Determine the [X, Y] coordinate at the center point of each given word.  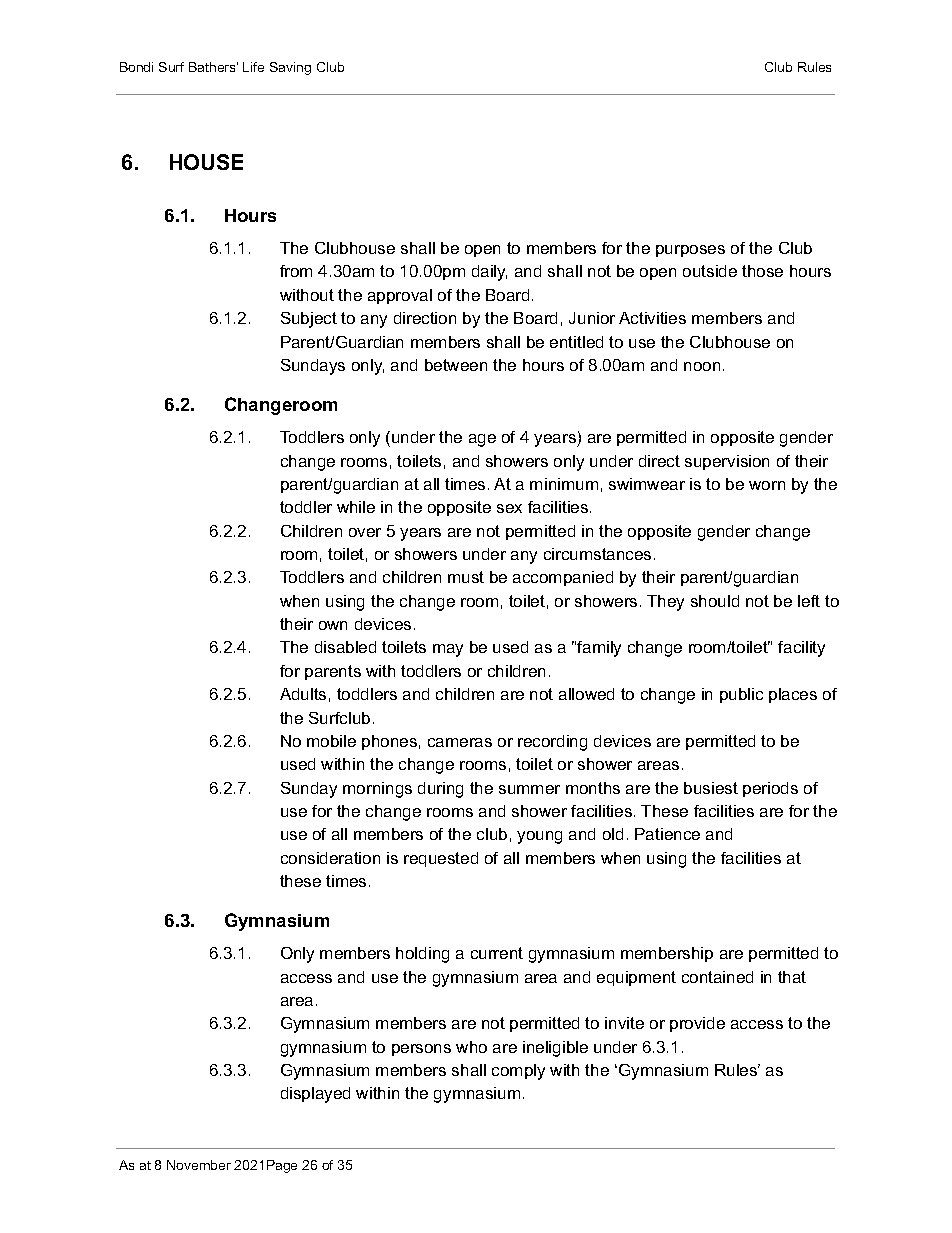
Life [253, 67]
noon [702, 366]
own [333, 625]
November [199, 1165]
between [456, 365]
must [466, 577]
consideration [330, 858]
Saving [290, 68]
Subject [309, 320]
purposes [690, 251]
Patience [667, 834]
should [715, 601]
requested [441, 859]
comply [518, 1072]
